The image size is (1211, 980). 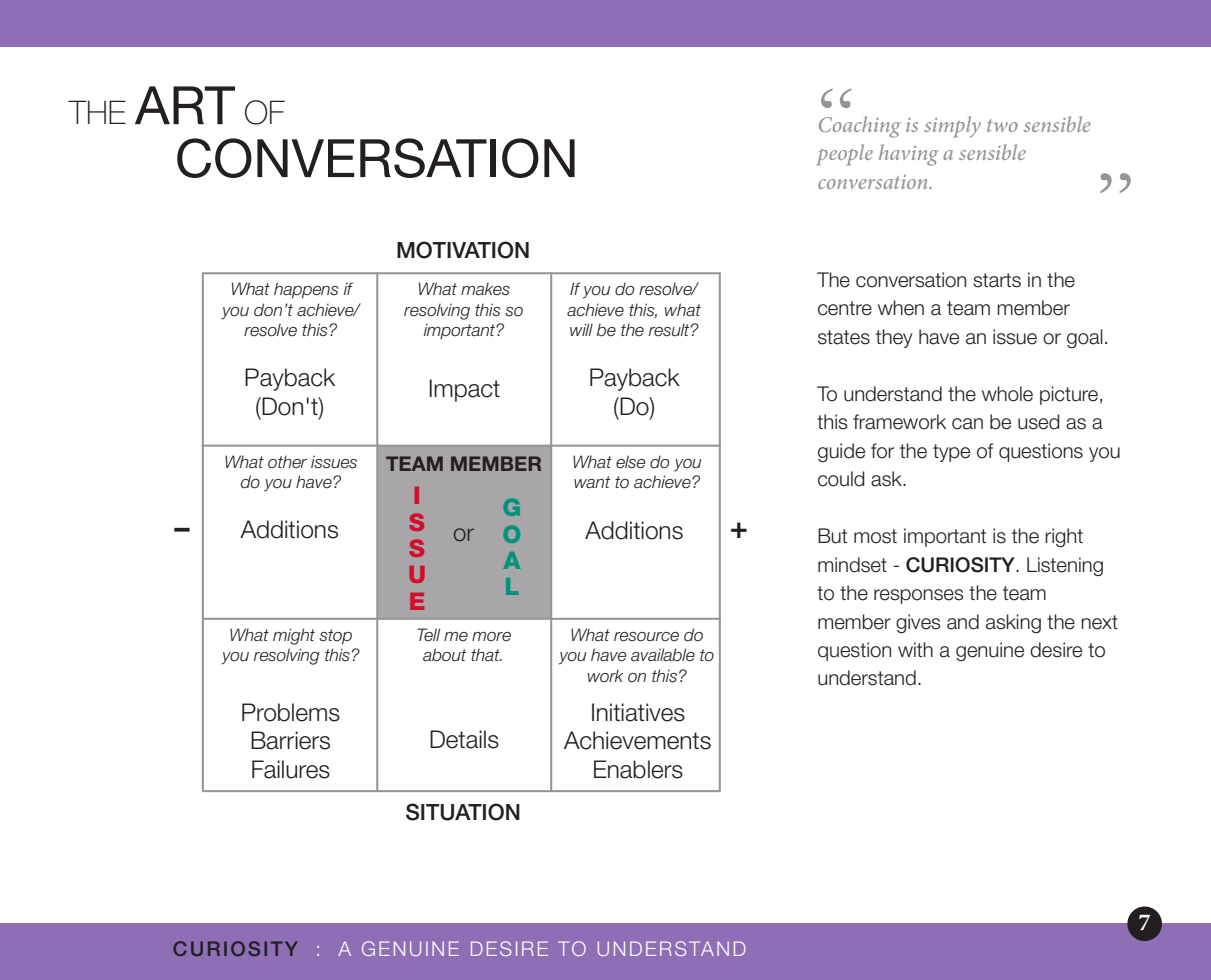 What do you see at coordinates (581, 329) in the image?
I see `will` at bounding box center [581, 329].
